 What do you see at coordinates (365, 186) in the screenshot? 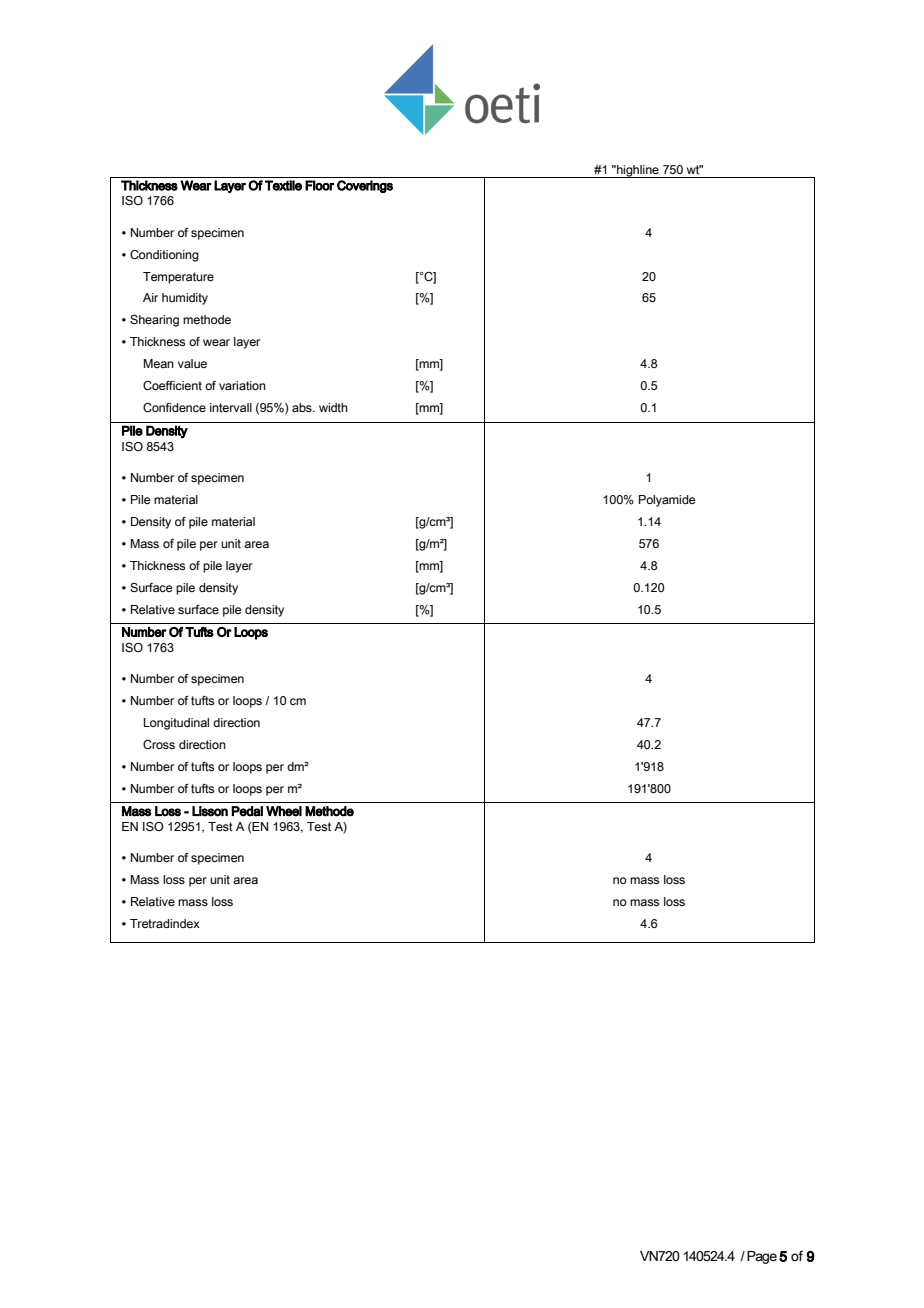
I see `Coverings` at bounding box center [365, 186].
